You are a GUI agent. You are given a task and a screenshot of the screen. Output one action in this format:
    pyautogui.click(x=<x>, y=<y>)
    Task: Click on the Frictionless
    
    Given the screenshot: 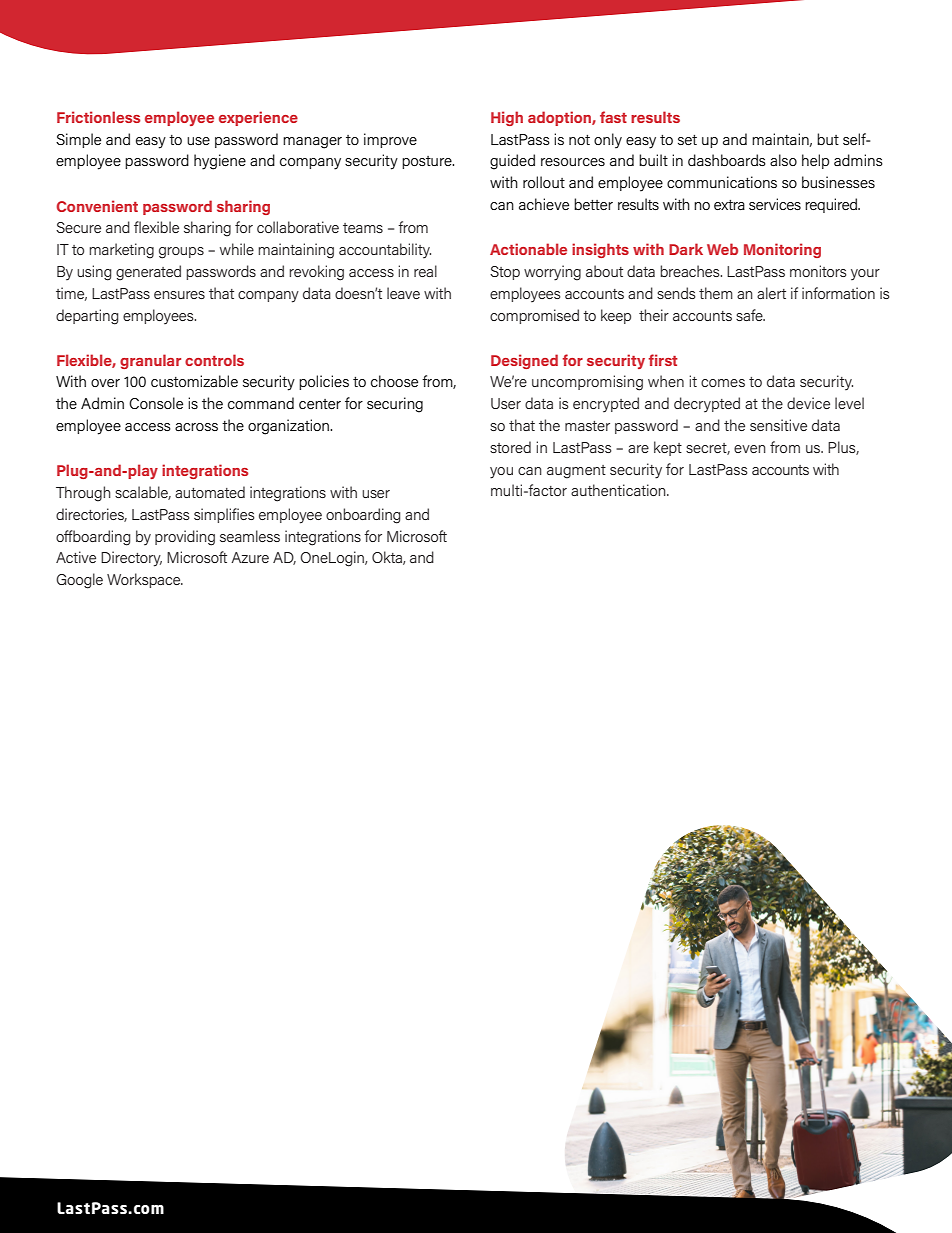 What is the action you would take?
    pyautogui.click(x=98, y=117)
